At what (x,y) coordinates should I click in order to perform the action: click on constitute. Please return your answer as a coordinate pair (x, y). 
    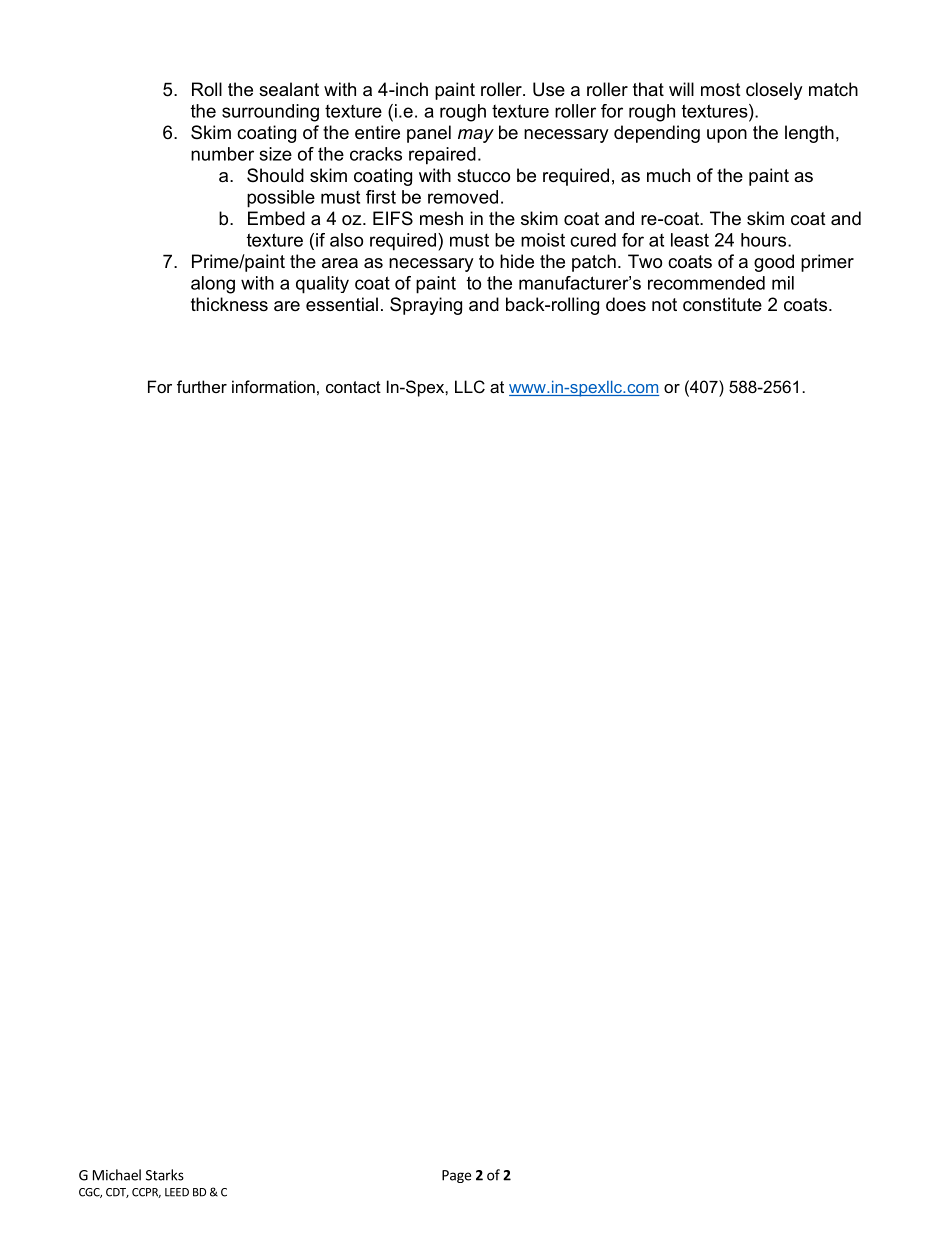
    Looking at the image, I should click on (722, 304).
